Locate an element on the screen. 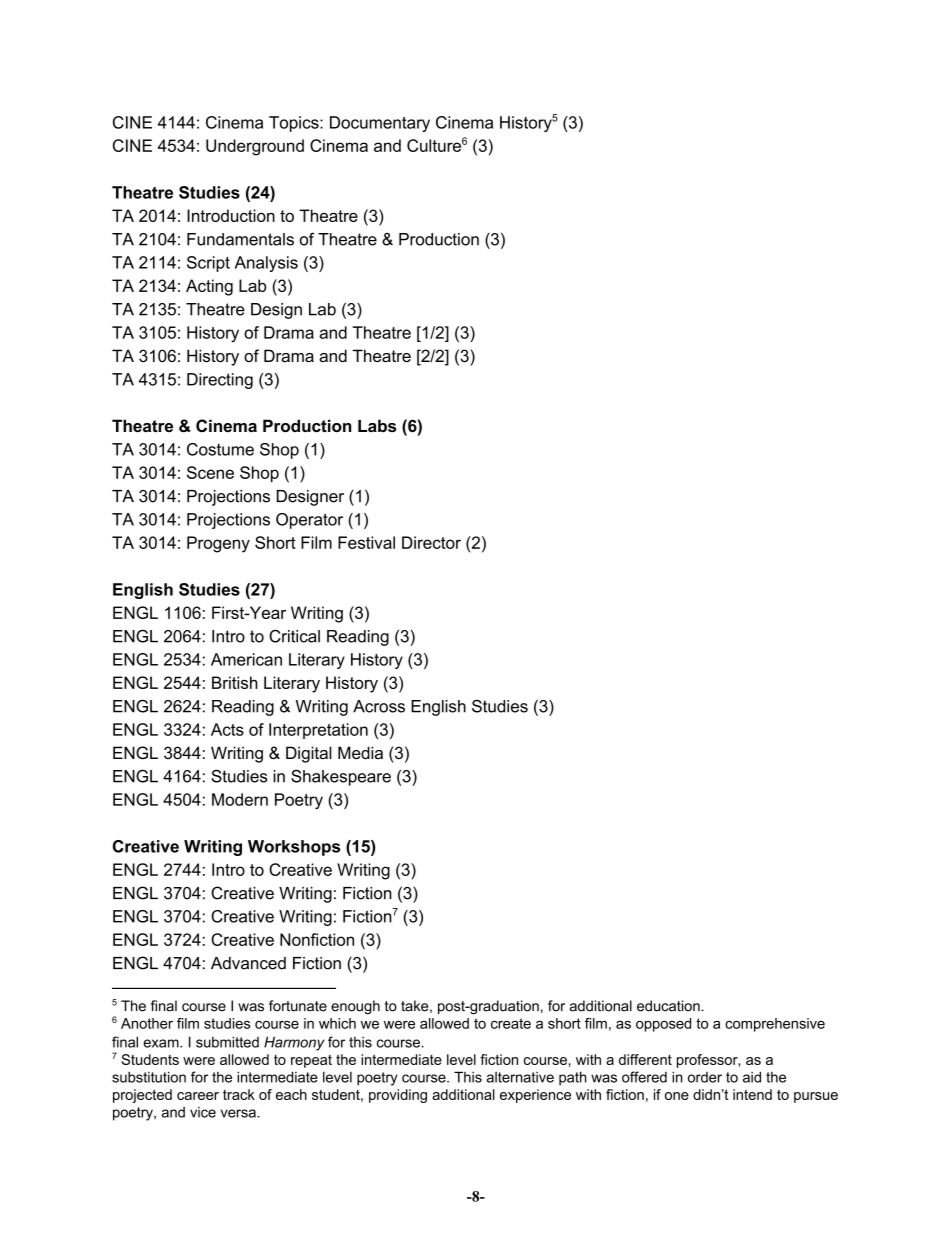  Director is located at coordinates (431, 542).
